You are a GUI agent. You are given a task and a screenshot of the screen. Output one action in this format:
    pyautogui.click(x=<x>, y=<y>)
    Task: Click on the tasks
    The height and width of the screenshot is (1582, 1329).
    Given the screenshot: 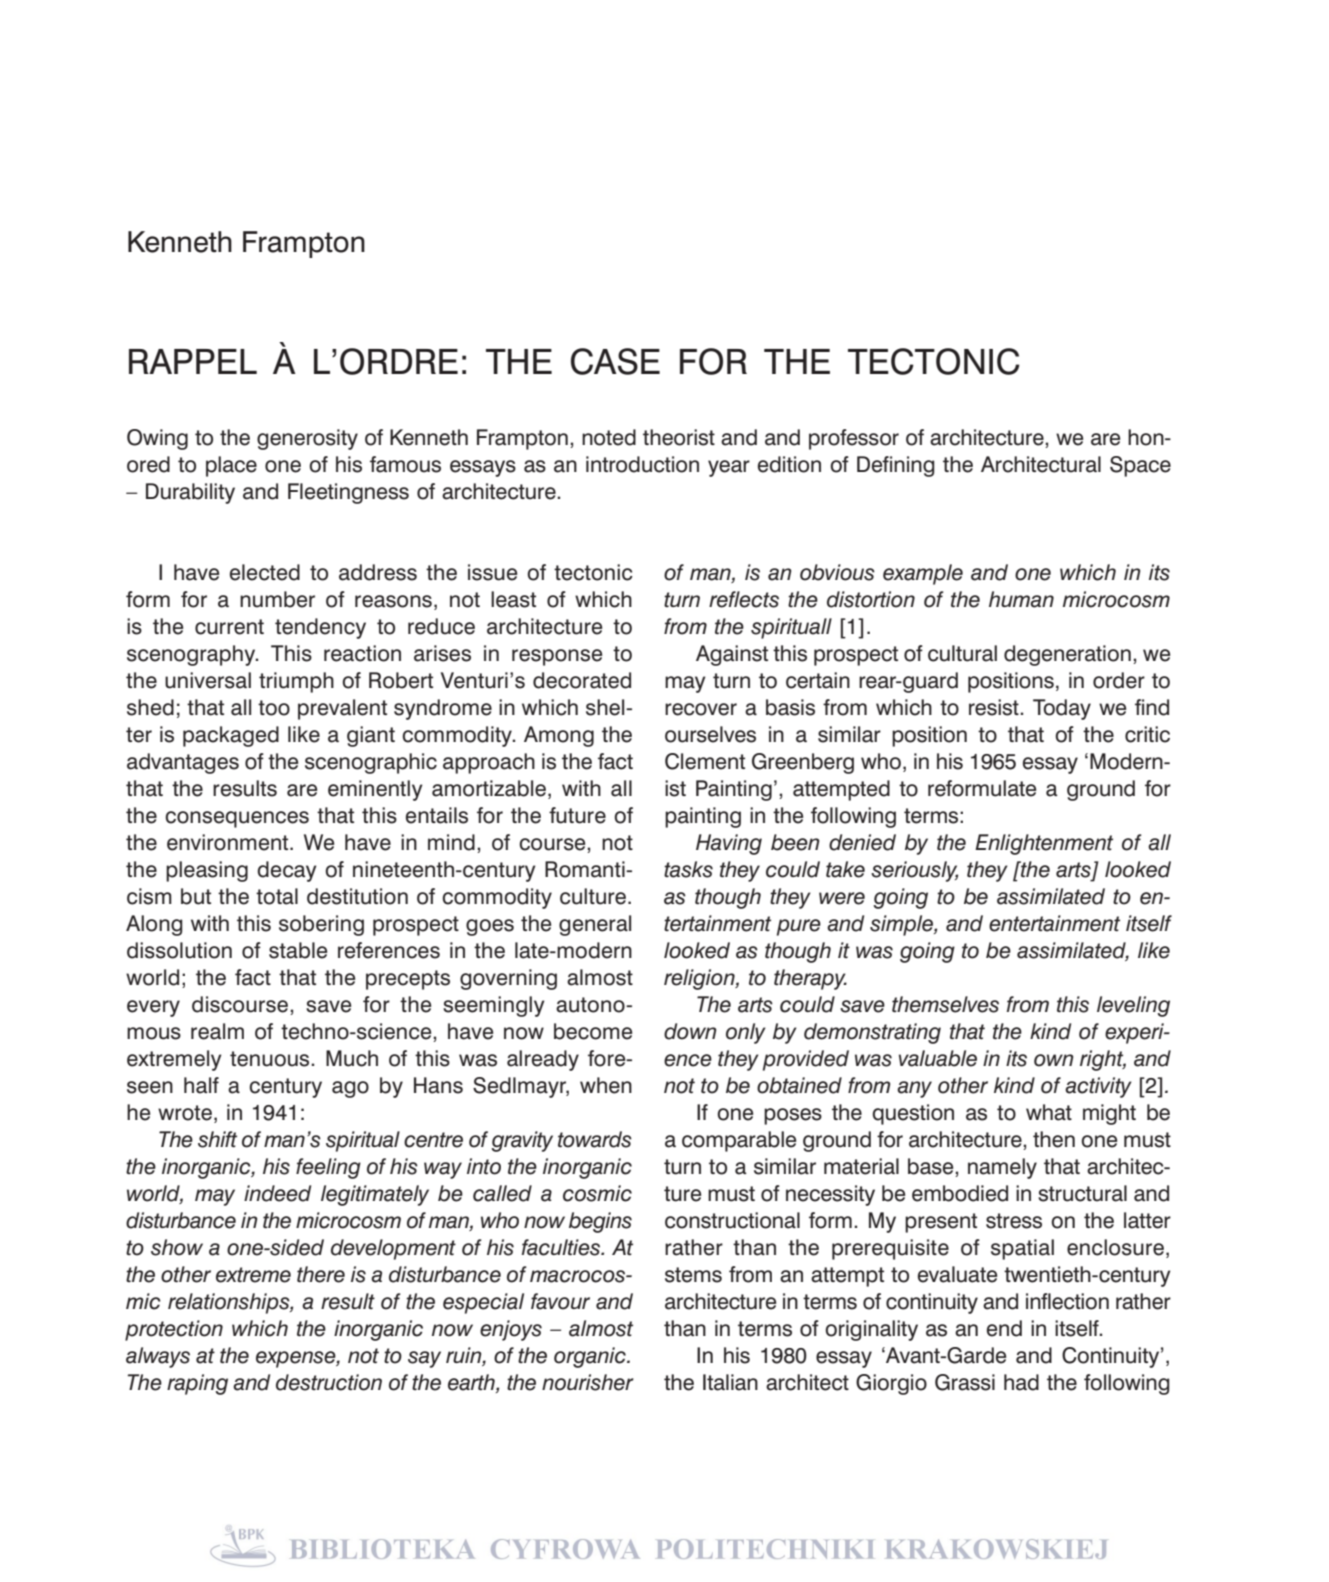 What is the action you would take?
    pyautogui.click(x=688, y=869)
